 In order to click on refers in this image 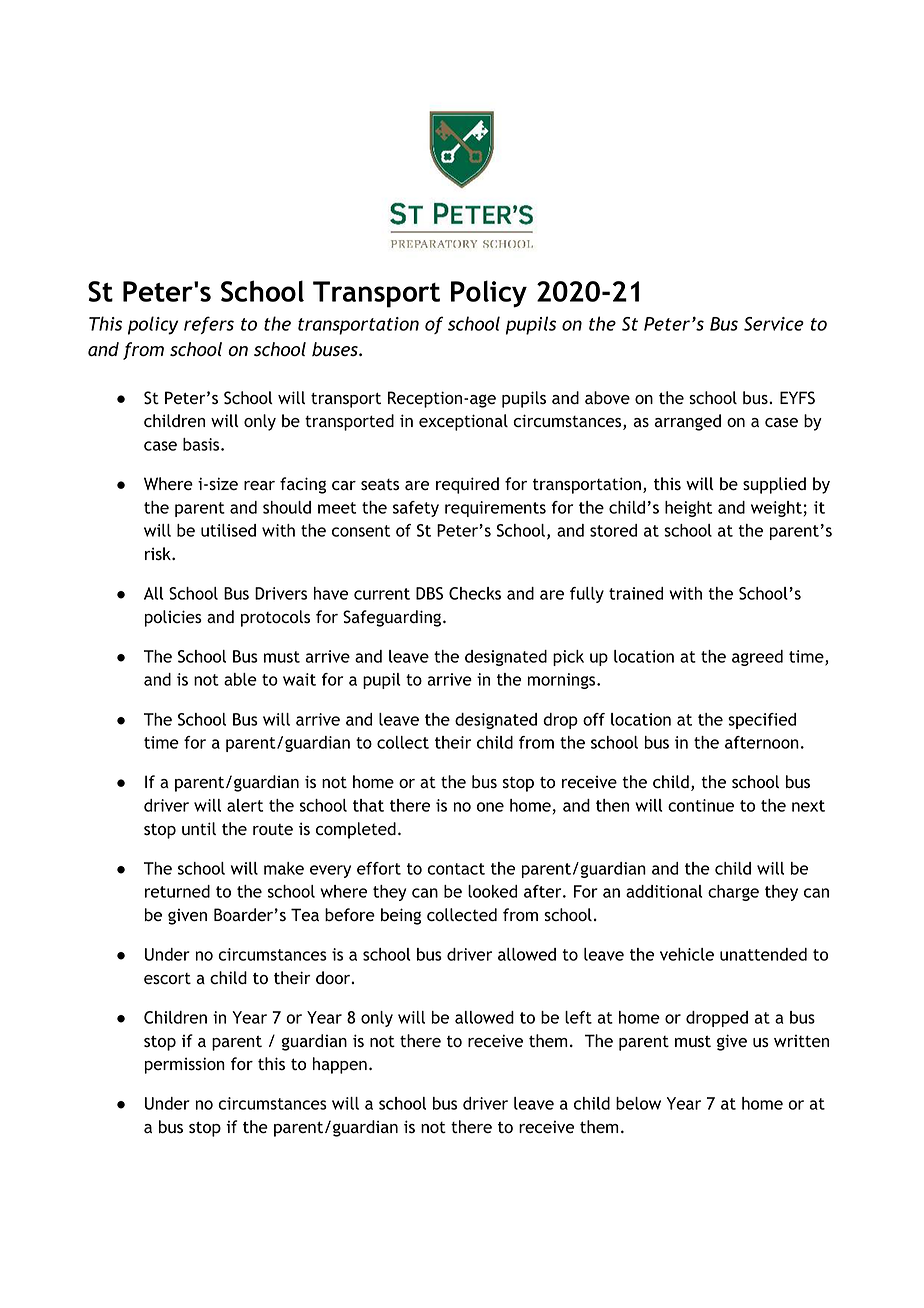, I will do `click(209, 325)`.
